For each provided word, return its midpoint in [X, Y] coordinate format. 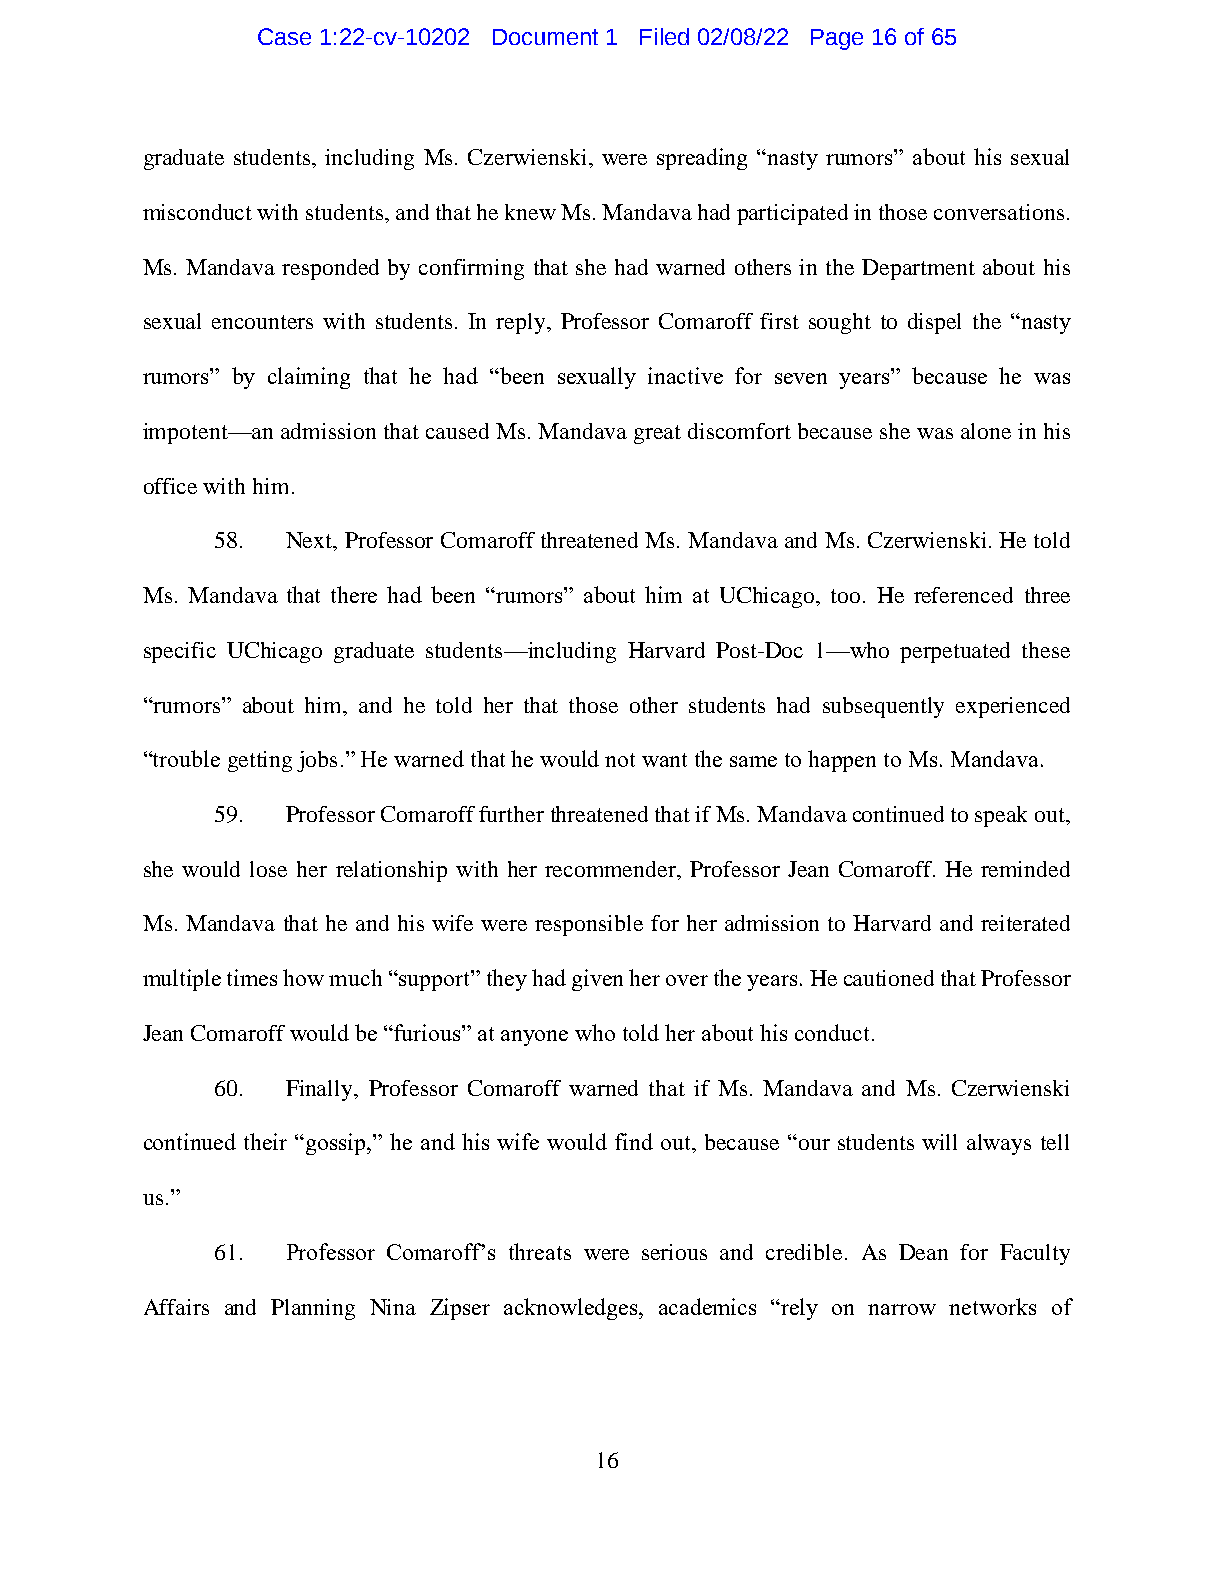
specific [180, 652]
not [620, 760]
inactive [685, 375]
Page [837, 39]
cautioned [889, 978]
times [252, 977]
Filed [664, 36]
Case [284, 36]
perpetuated [955, 652]
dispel [934, 323]
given [597, 980]
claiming [309, 378]
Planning [313, 1309]
